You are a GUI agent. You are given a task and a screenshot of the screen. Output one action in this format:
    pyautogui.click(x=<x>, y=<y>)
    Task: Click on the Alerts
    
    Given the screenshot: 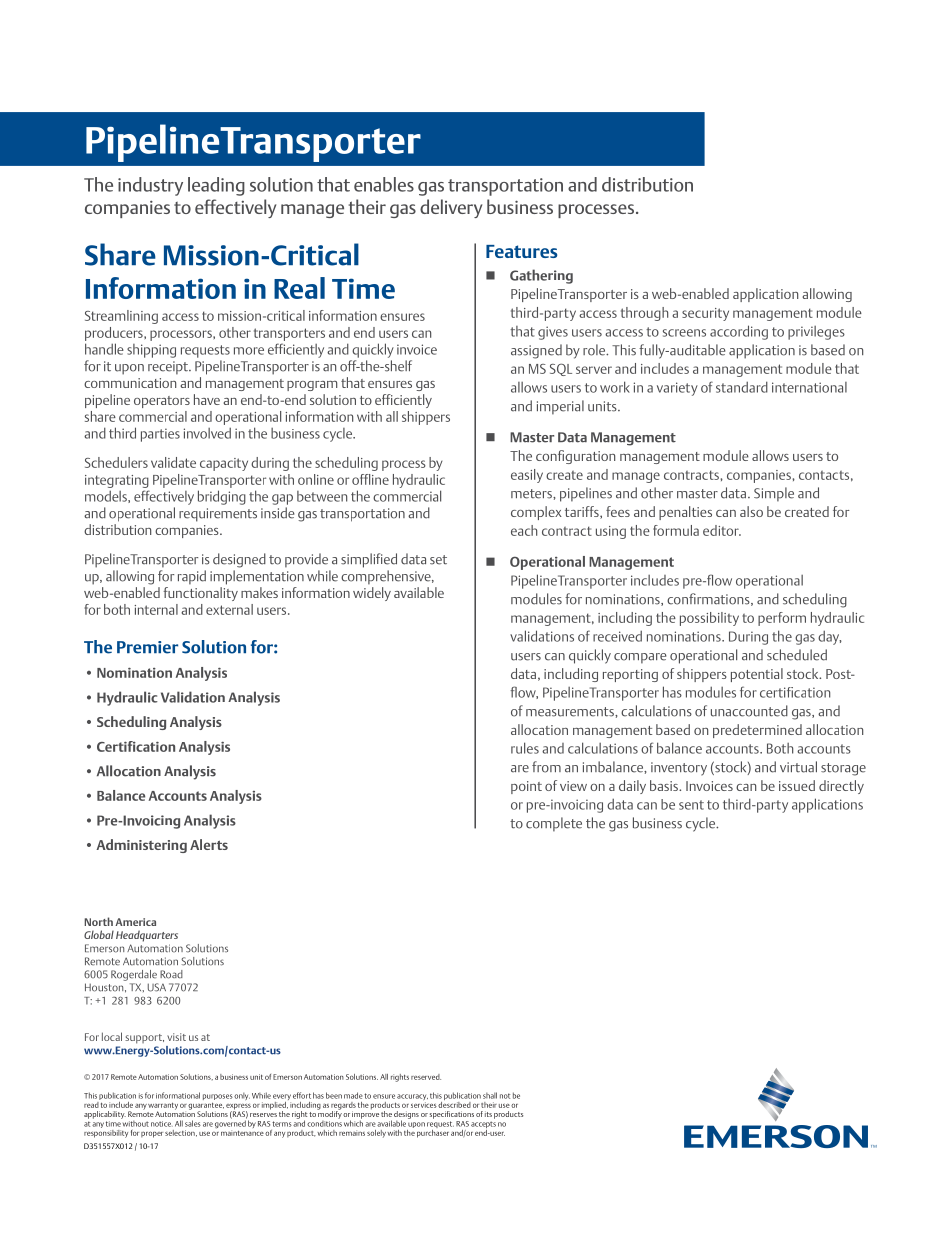 What is the action you would take?
    pyautogui.click(x=209, y=844)
